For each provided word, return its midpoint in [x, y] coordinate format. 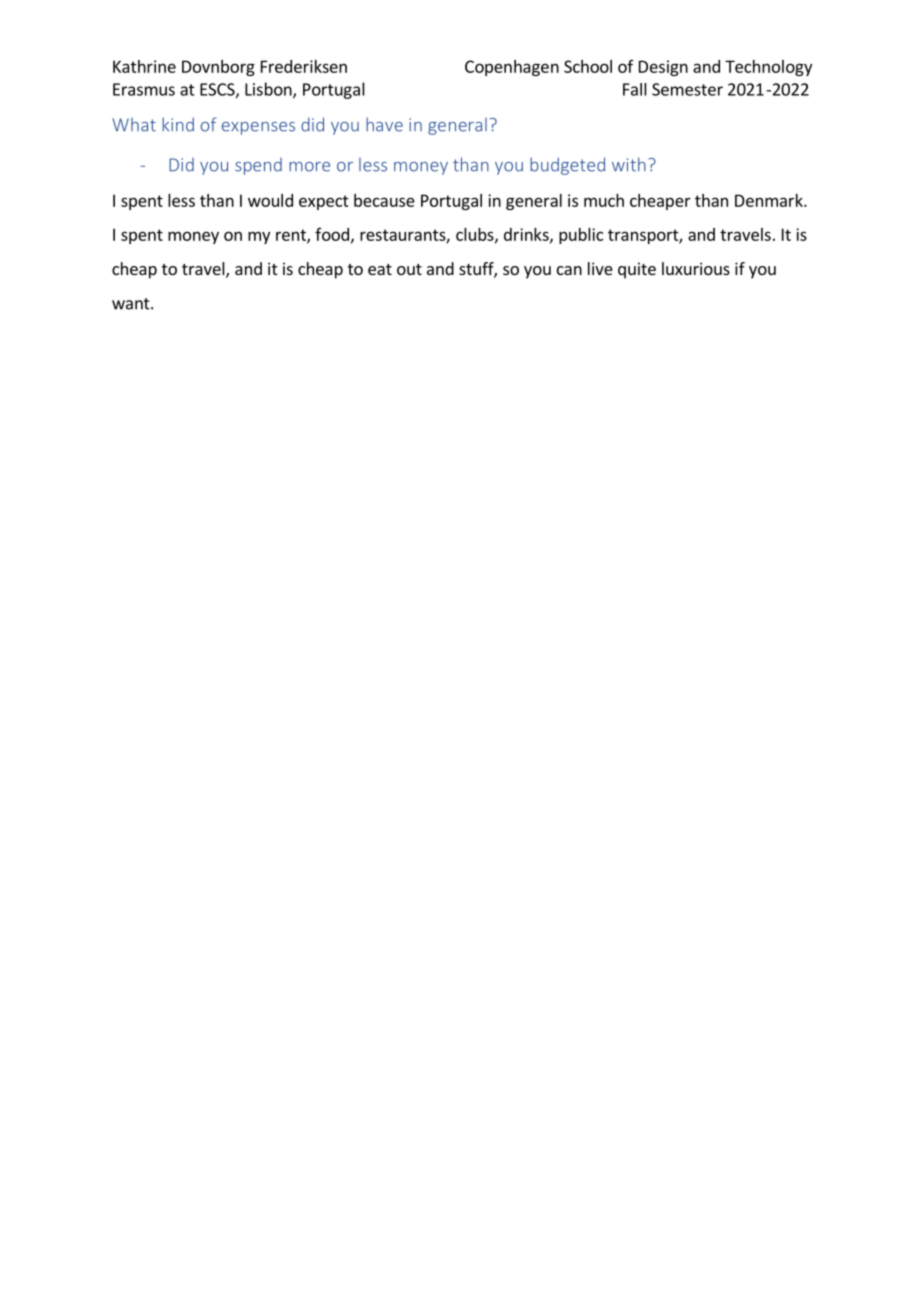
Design [663, 68]
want [132, 304]
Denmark [770, 200]
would [270, 200]
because [384, 200]
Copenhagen [512, 68]
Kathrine [144, 66]
